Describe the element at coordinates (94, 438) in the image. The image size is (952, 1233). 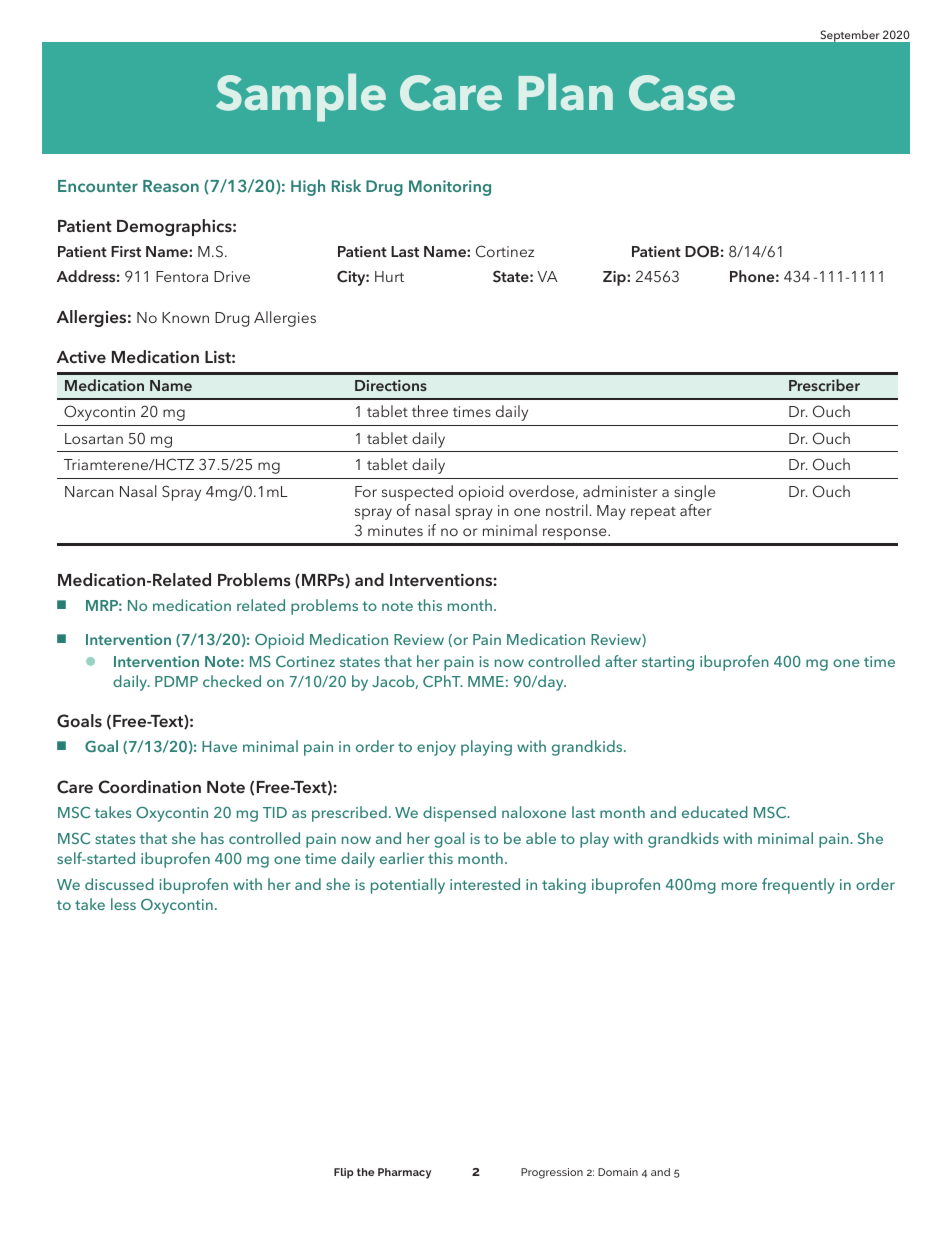
I see `Losartan` at that location.
